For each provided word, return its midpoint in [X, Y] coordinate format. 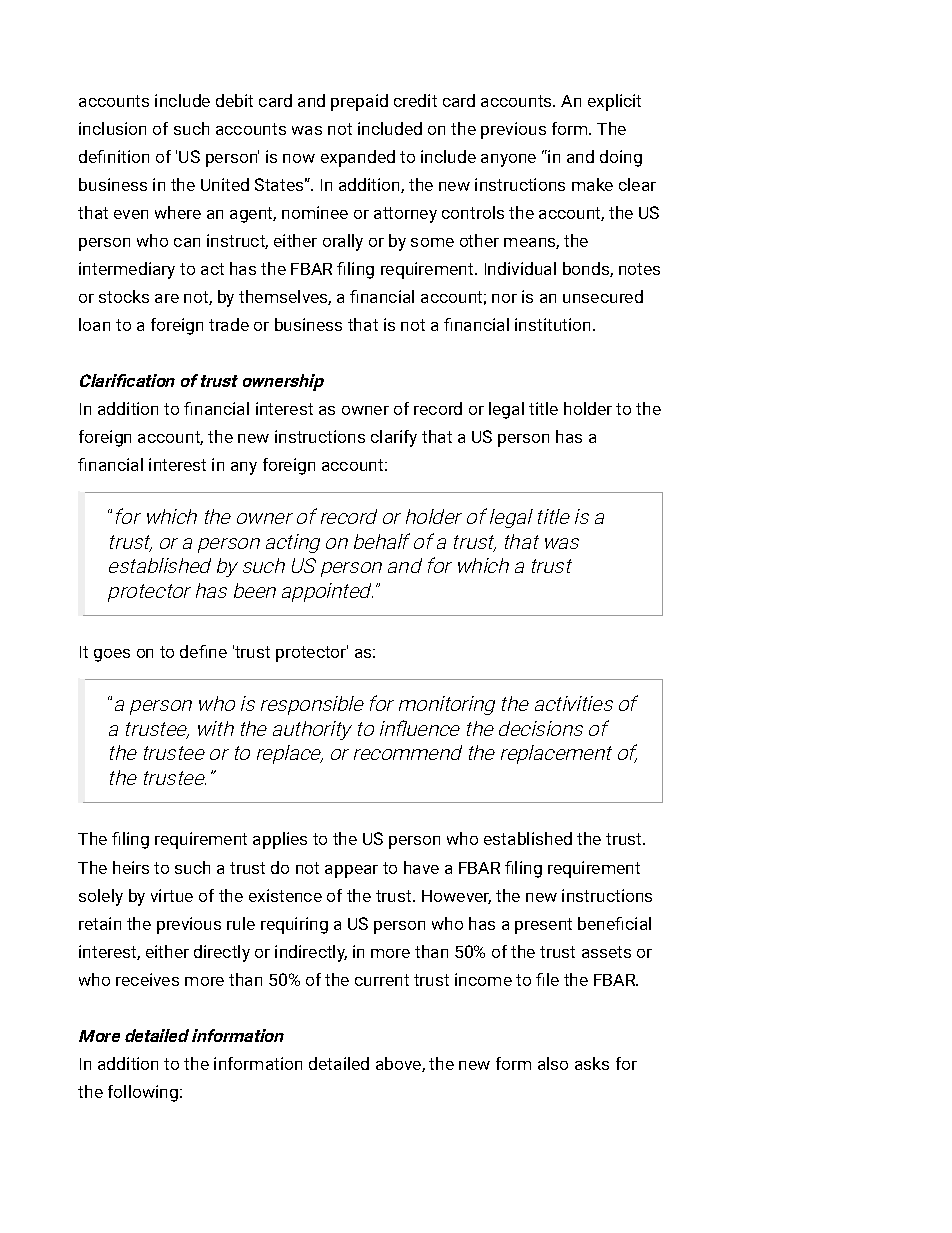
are [167, 298]
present [543, 926]
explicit [614, 102]
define [203, 651]
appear [351, 871]
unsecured [603, 296]
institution [552, 324]
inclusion [112, 128]
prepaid [359, 102]
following [143, 1093]
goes [112, 655]
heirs [131, 867]
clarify [394, 438]
